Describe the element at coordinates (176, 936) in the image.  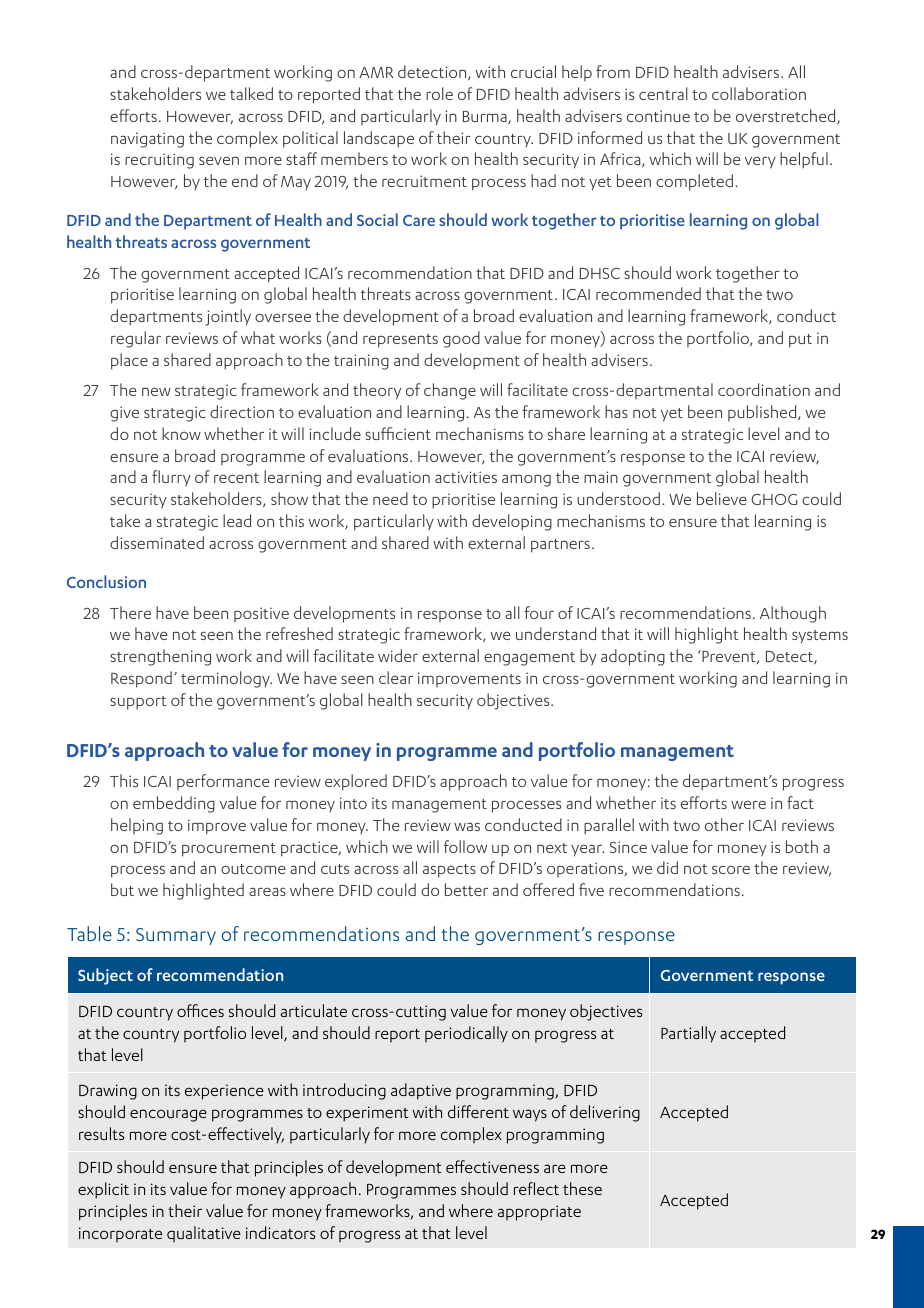
I see `Summary` at that location.
